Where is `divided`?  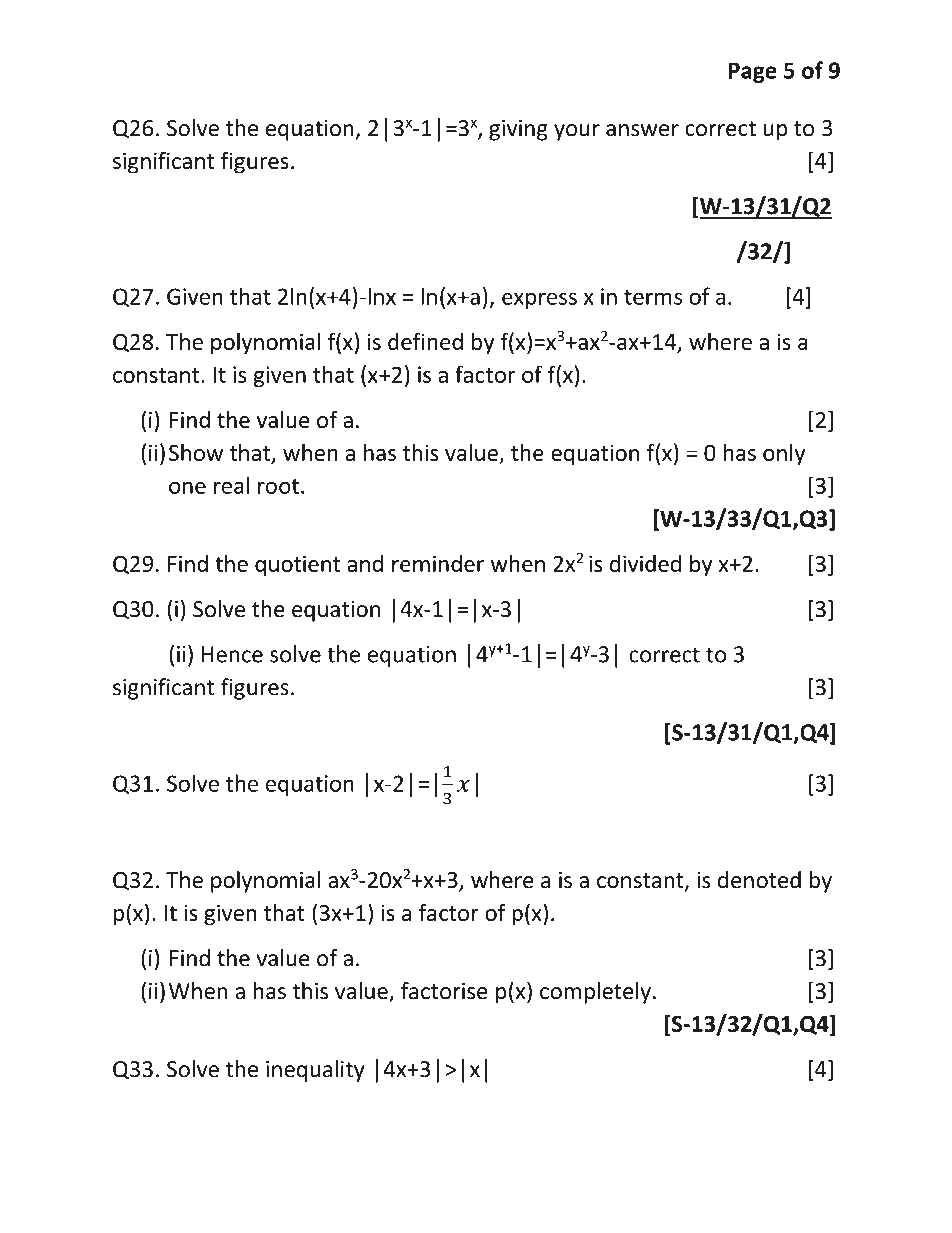 divided is located at coordinates (645, 563).
